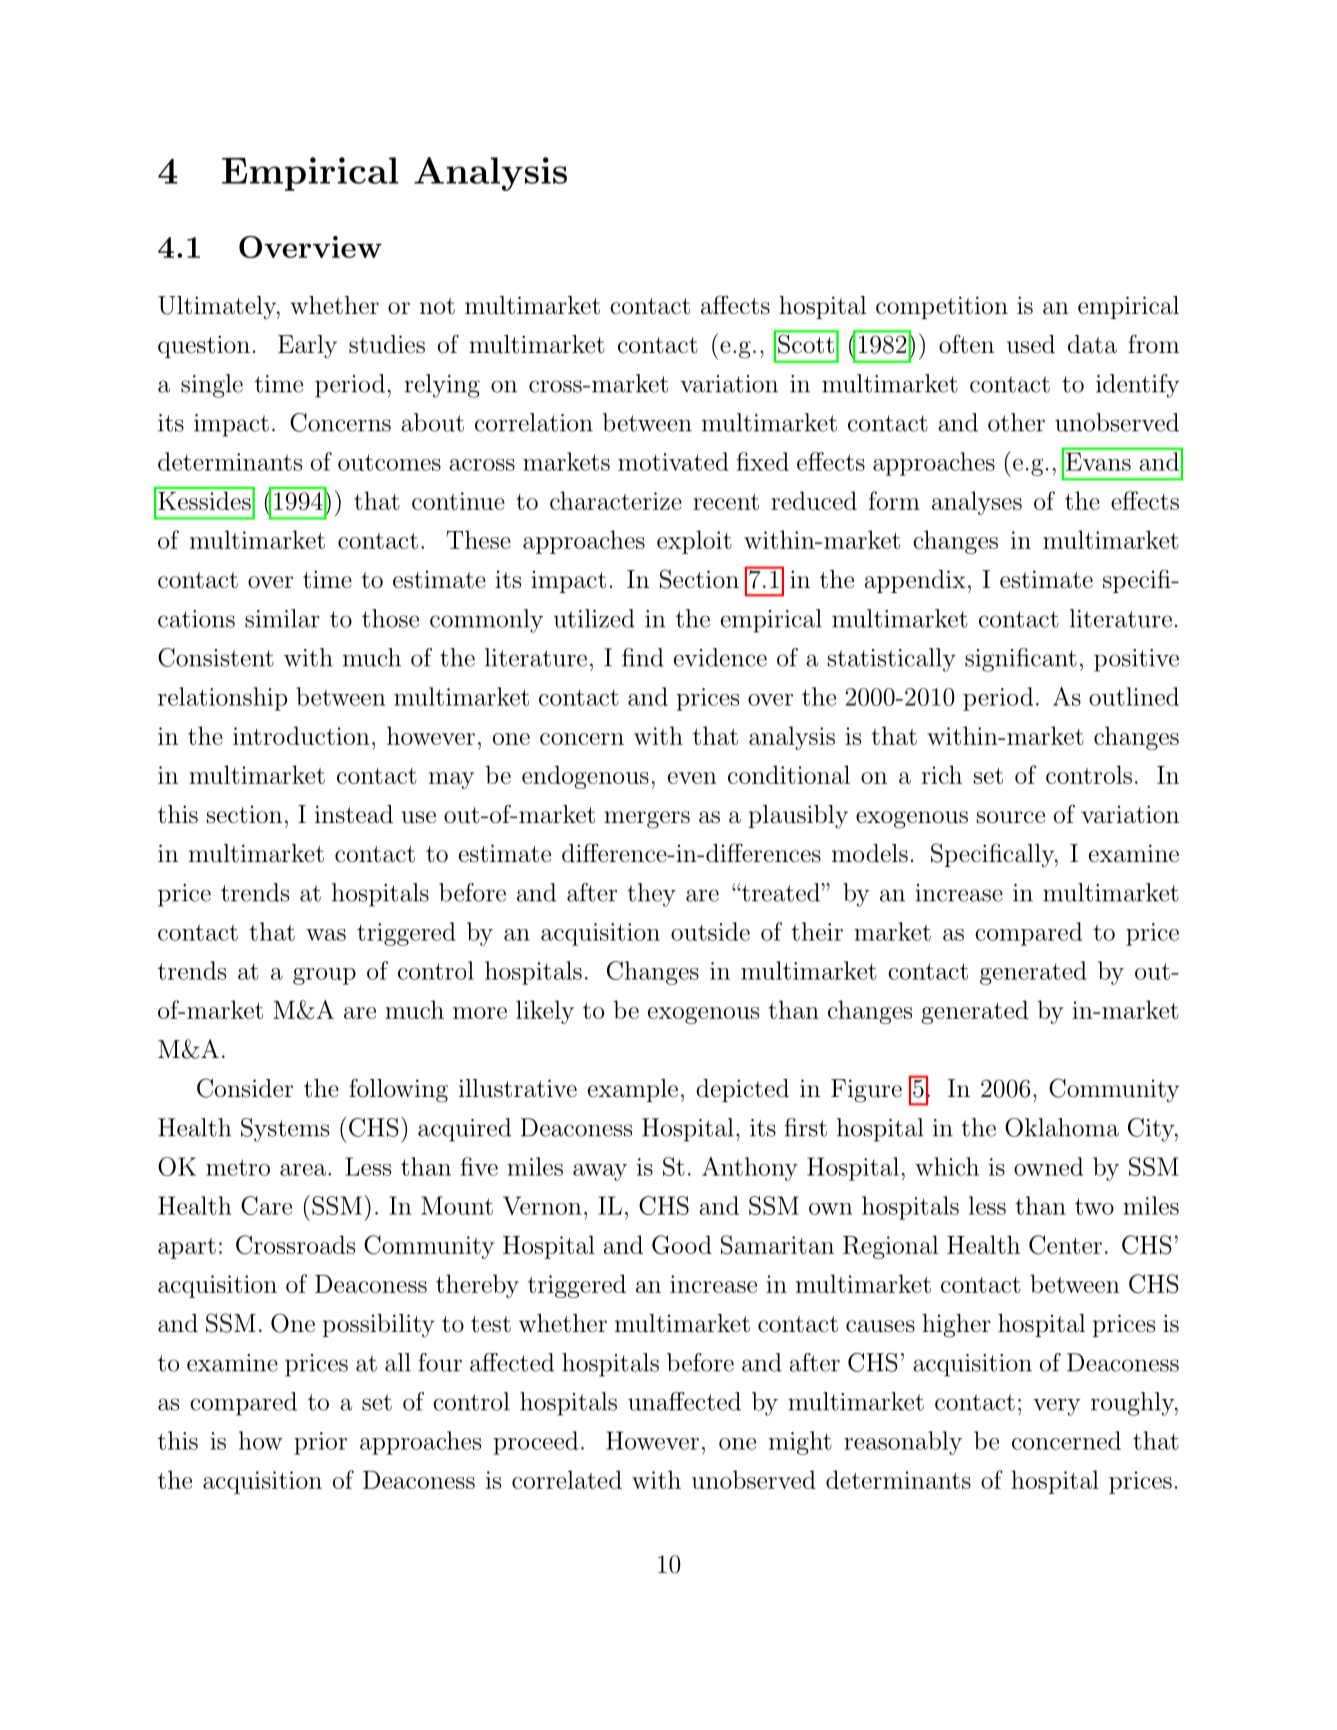 The height and width of the screenshot is (1730, 1337). I want to click on correlated, so click(567, 1479).
